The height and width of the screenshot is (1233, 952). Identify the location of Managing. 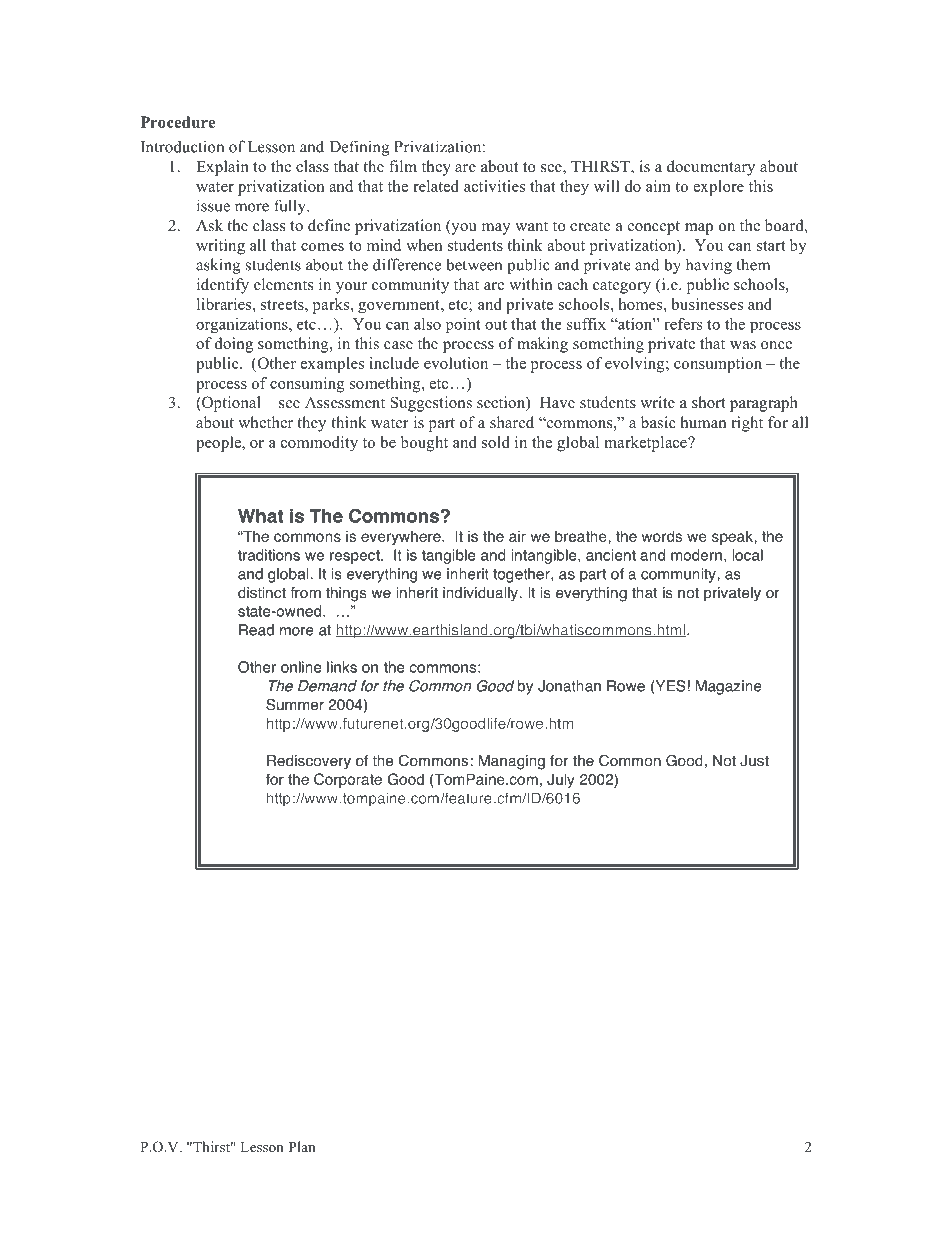
(512, 762).
